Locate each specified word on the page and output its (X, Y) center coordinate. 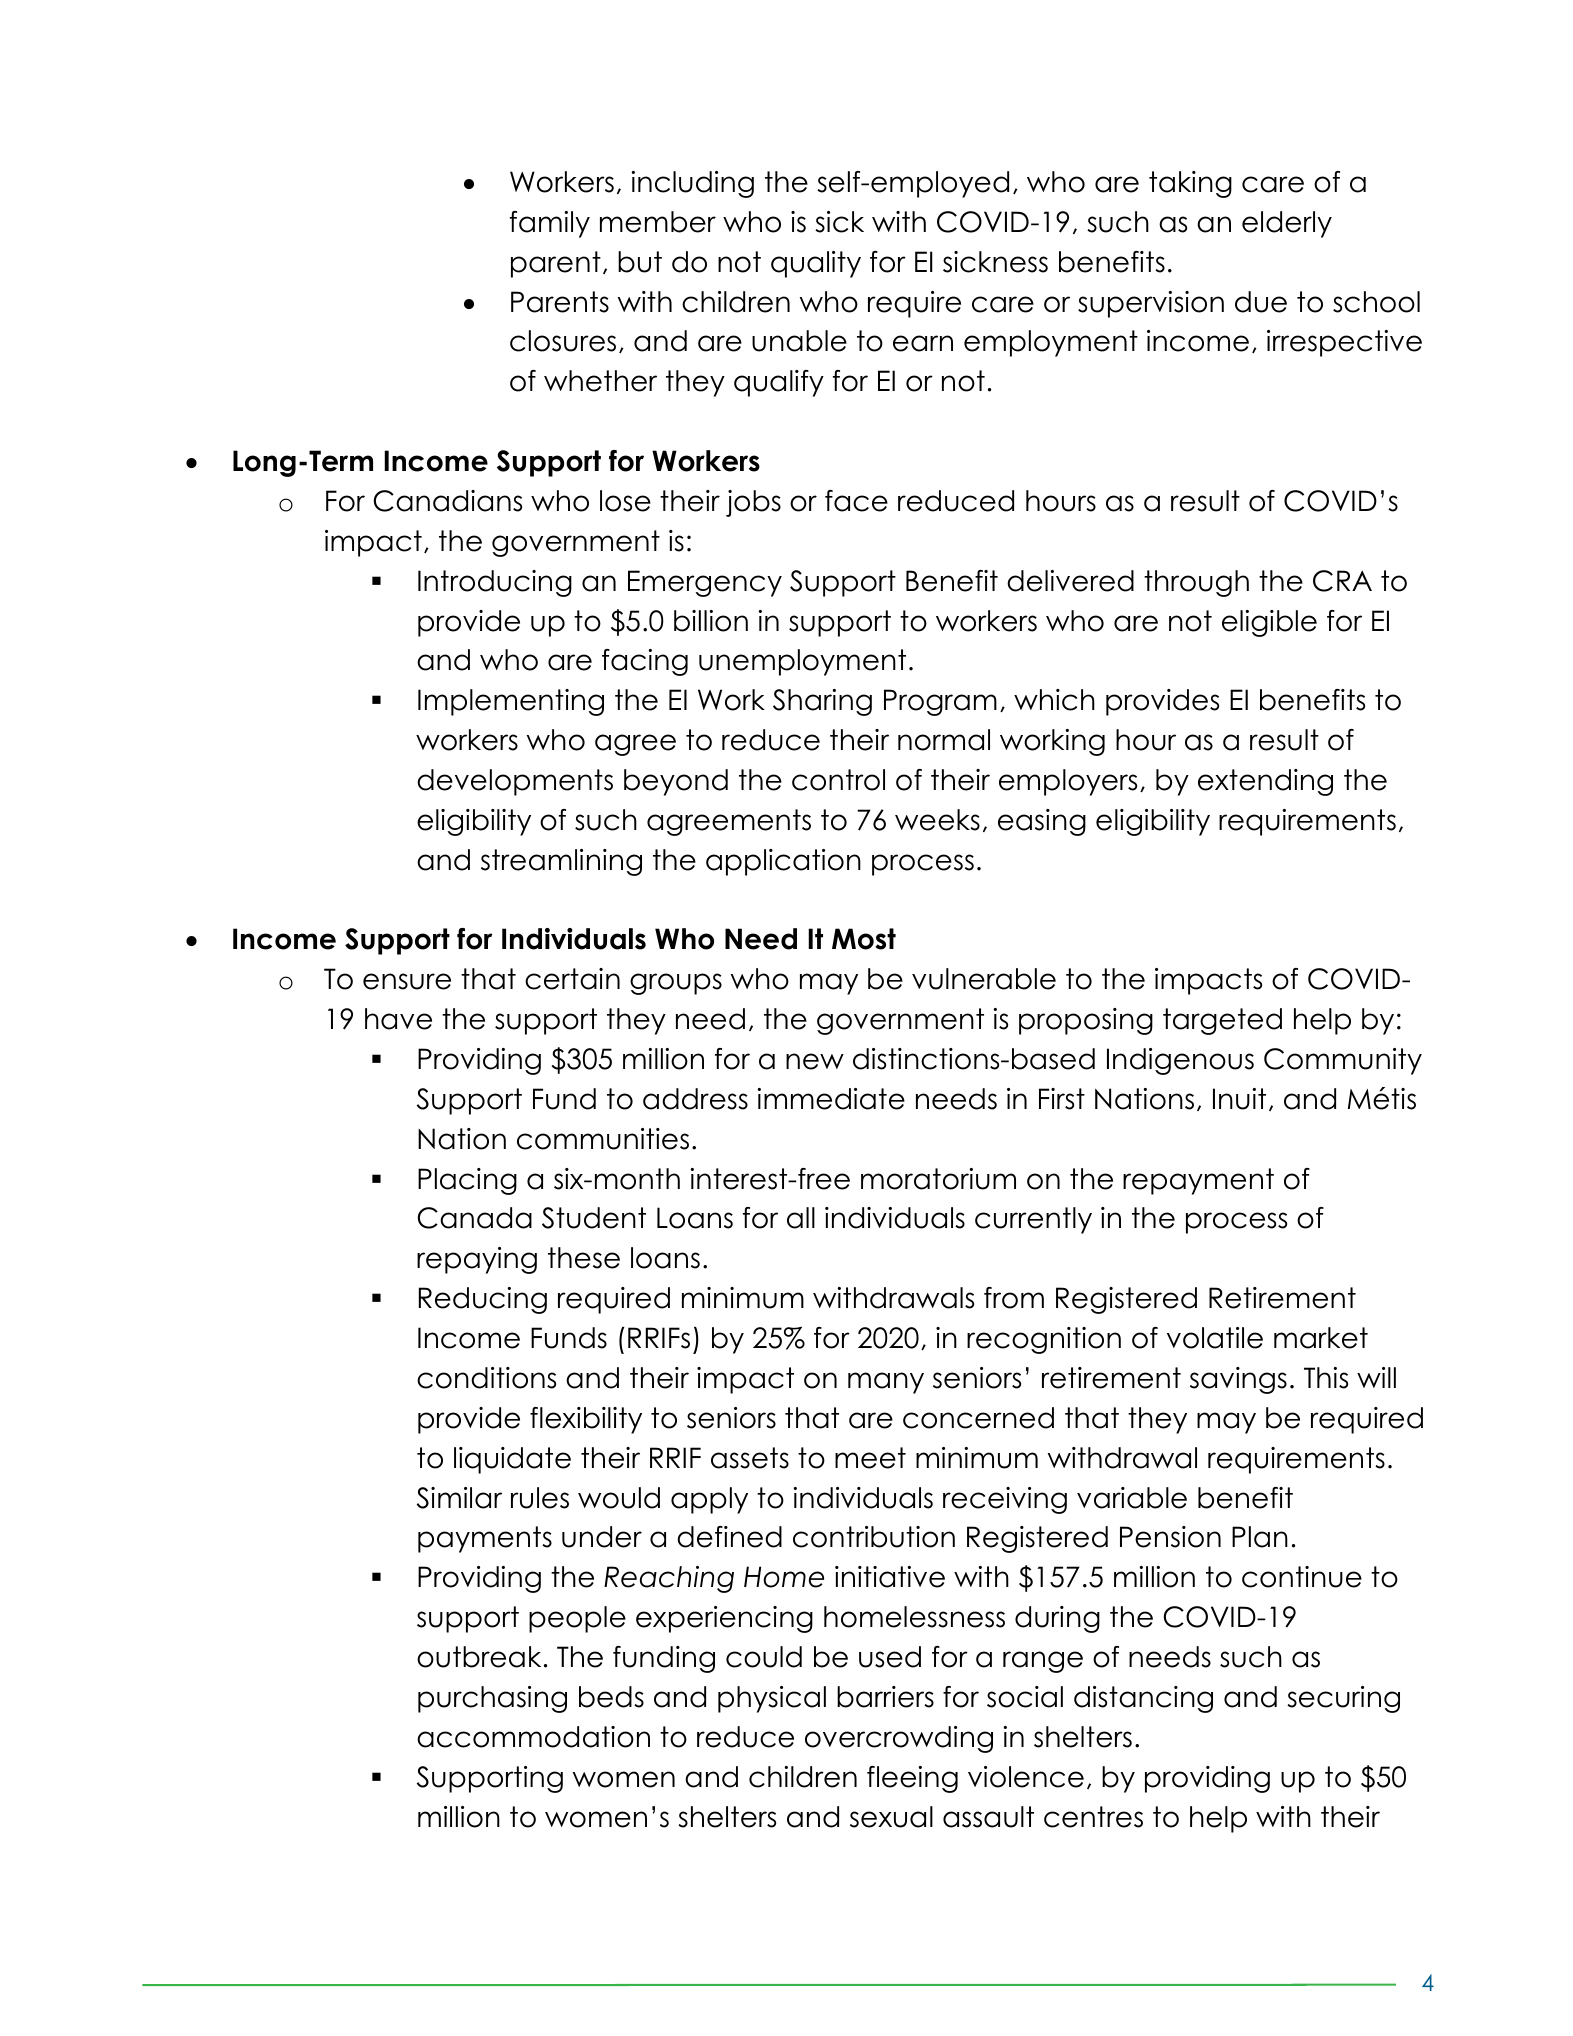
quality (816, 264)
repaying (477, 1260)
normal (944, 740)
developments (515, 782)
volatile (1215, 1338)
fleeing (912, 1779)
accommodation (533, 1737)
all (801, 1218)
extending (1265, 782)
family (550, 224)
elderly (1287, 224)
